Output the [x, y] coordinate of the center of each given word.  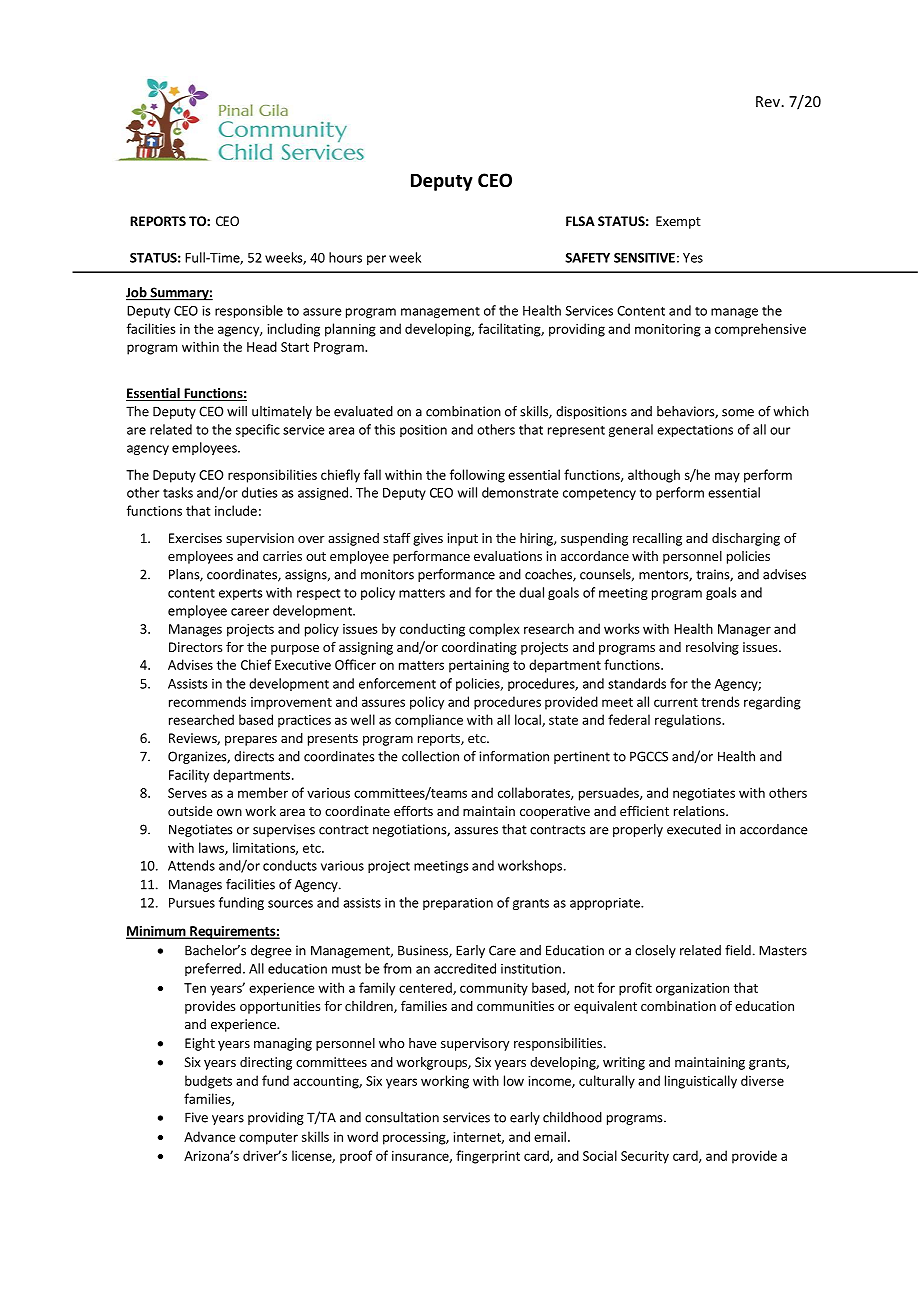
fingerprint [488, 1157]
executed [694, 829]
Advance [210, 1136]
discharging [746, 539]
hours [345, 257]
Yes [693, 258]
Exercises [195, 538]
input [463, 539]
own [229, 812]
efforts [413, 810]
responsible [249, 311]
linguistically [701, 1082]
